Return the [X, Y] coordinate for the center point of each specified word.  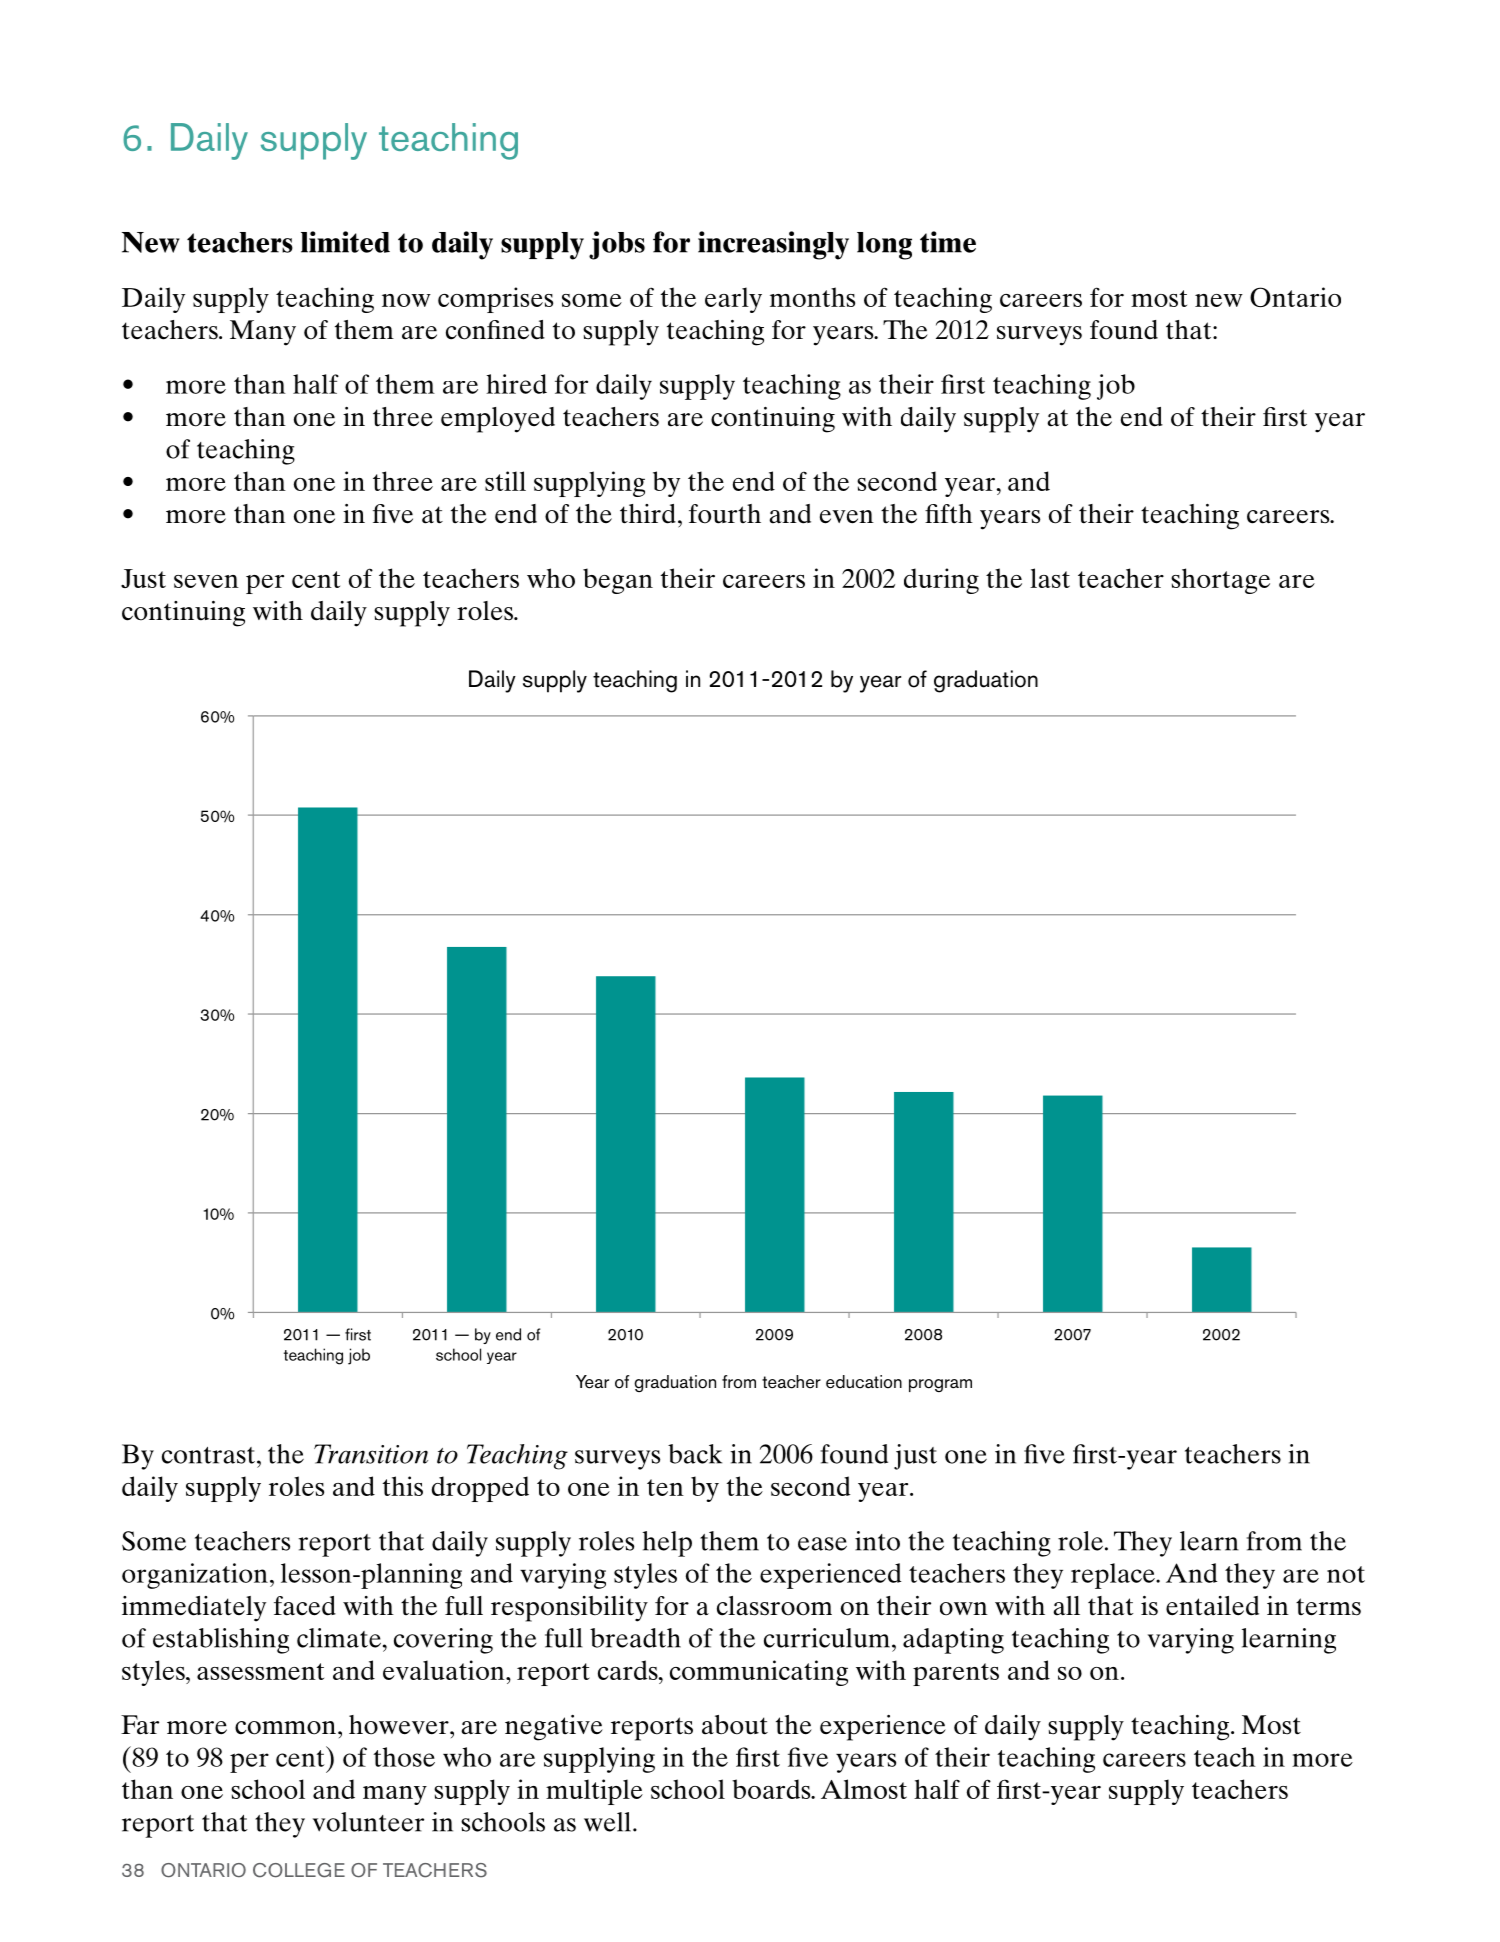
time [948, 242]
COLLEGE [299, 1870]
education [864, 1382]
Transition [371, 1454]
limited [345, 242]
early [733, 300]
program [940, 1385]
